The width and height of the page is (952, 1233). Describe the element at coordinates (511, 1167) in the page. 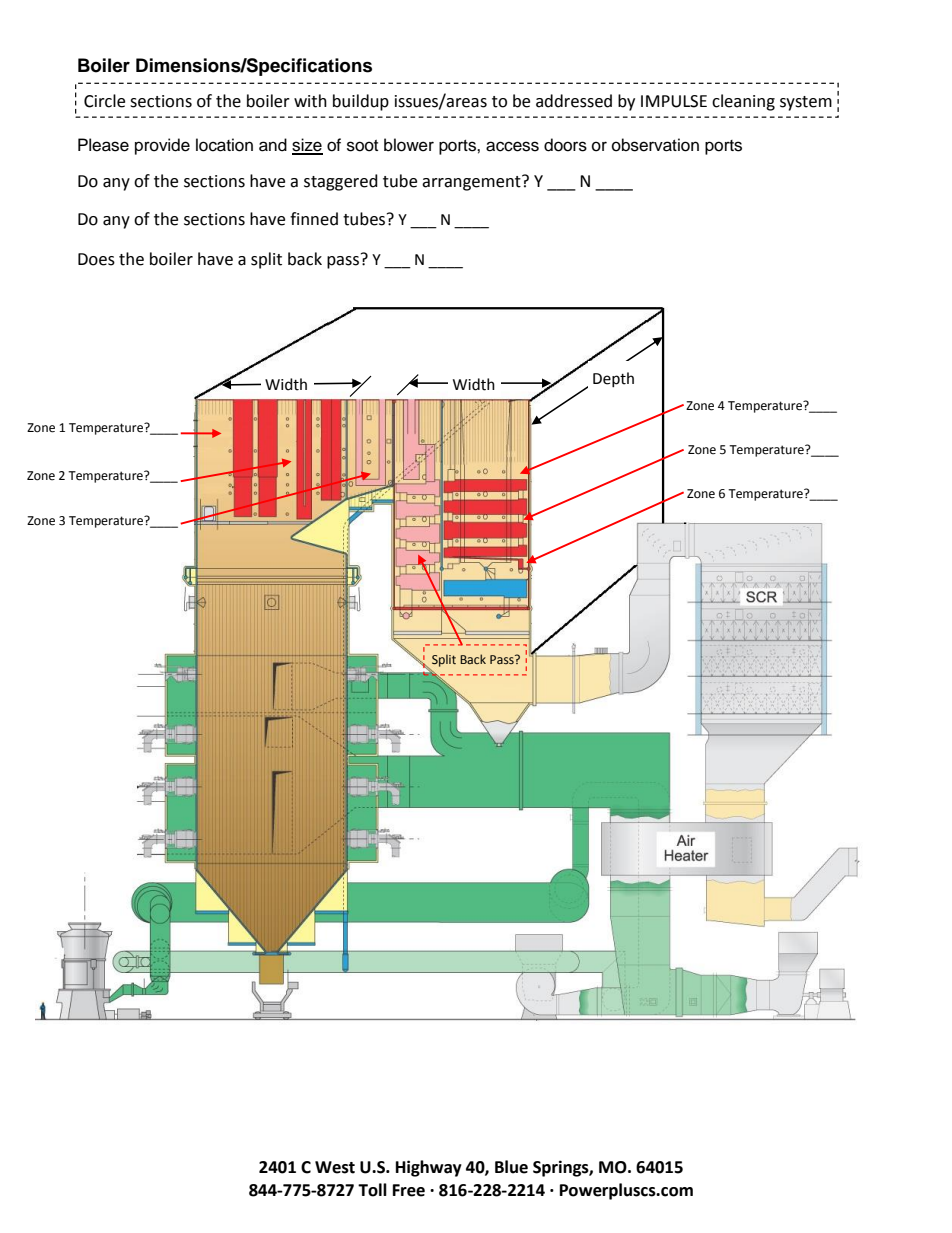

I see `Blue` at that location.
